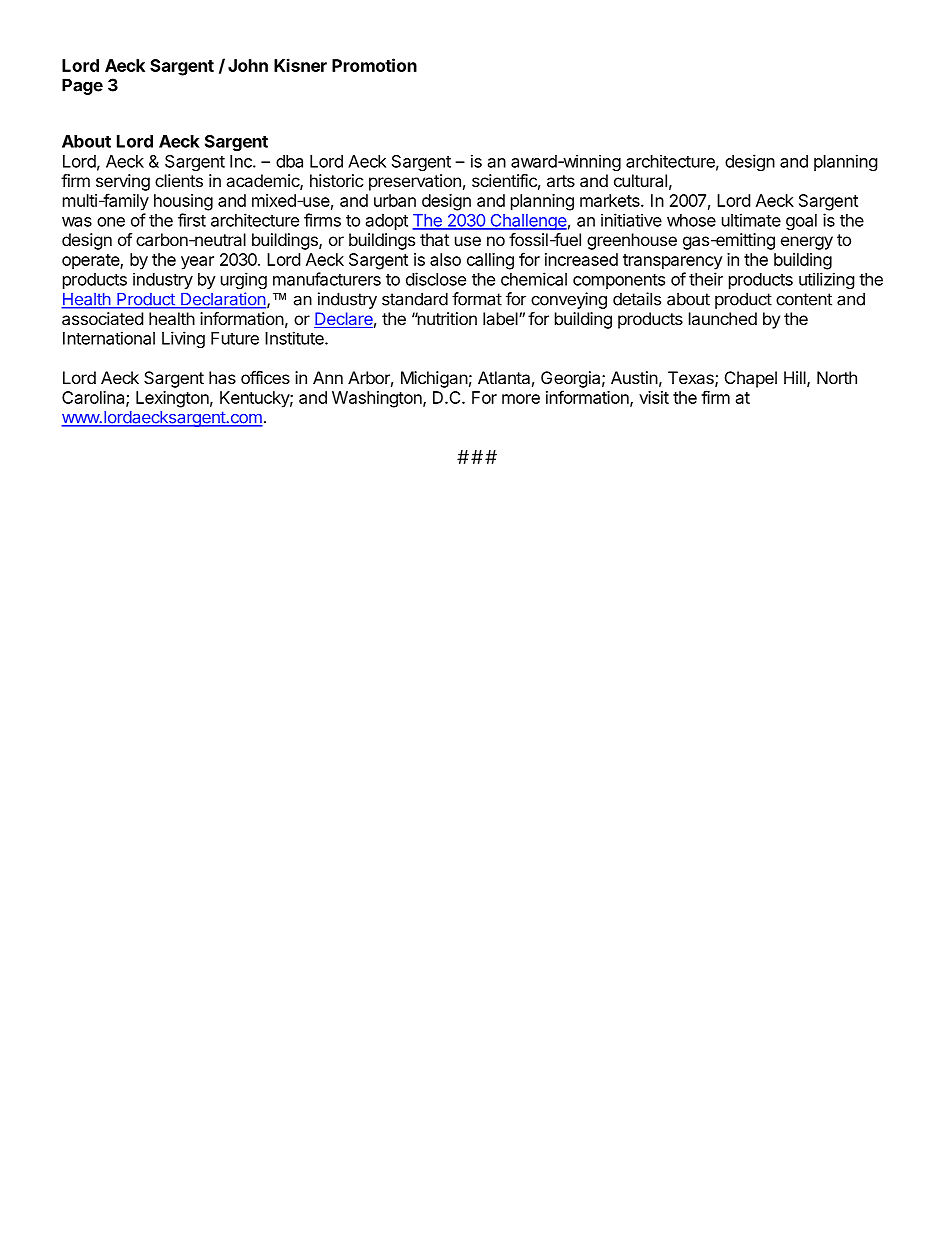 This image has width=952, height=1233. I want to click on markets, so click(611, 200).
